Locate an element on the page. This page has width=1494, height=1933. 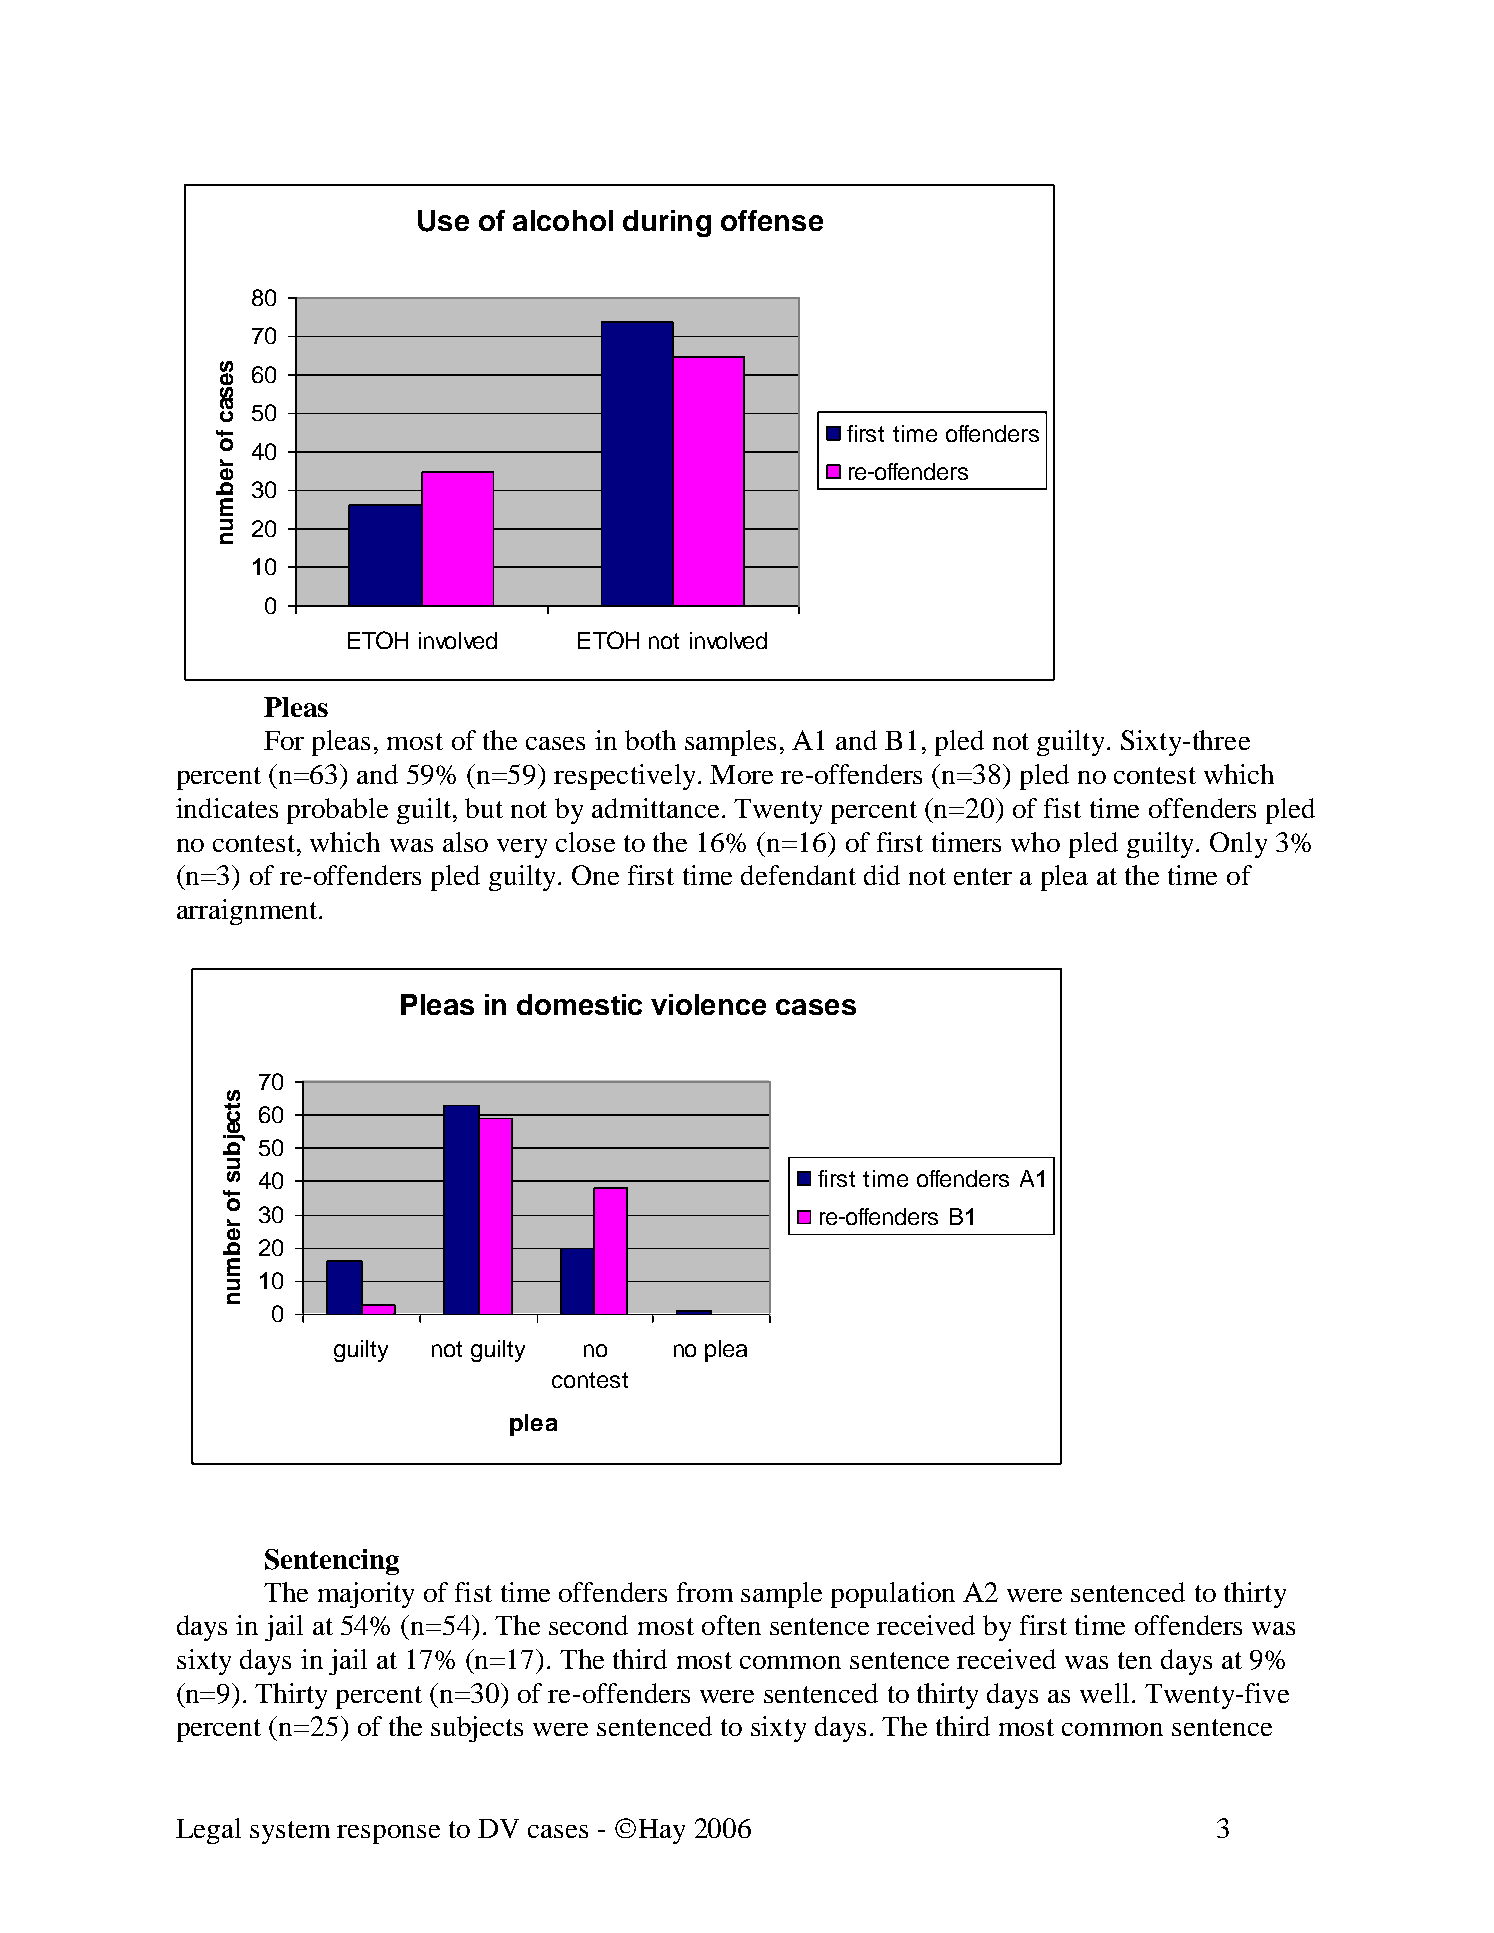
from is located at coordinates (705, 1592).
